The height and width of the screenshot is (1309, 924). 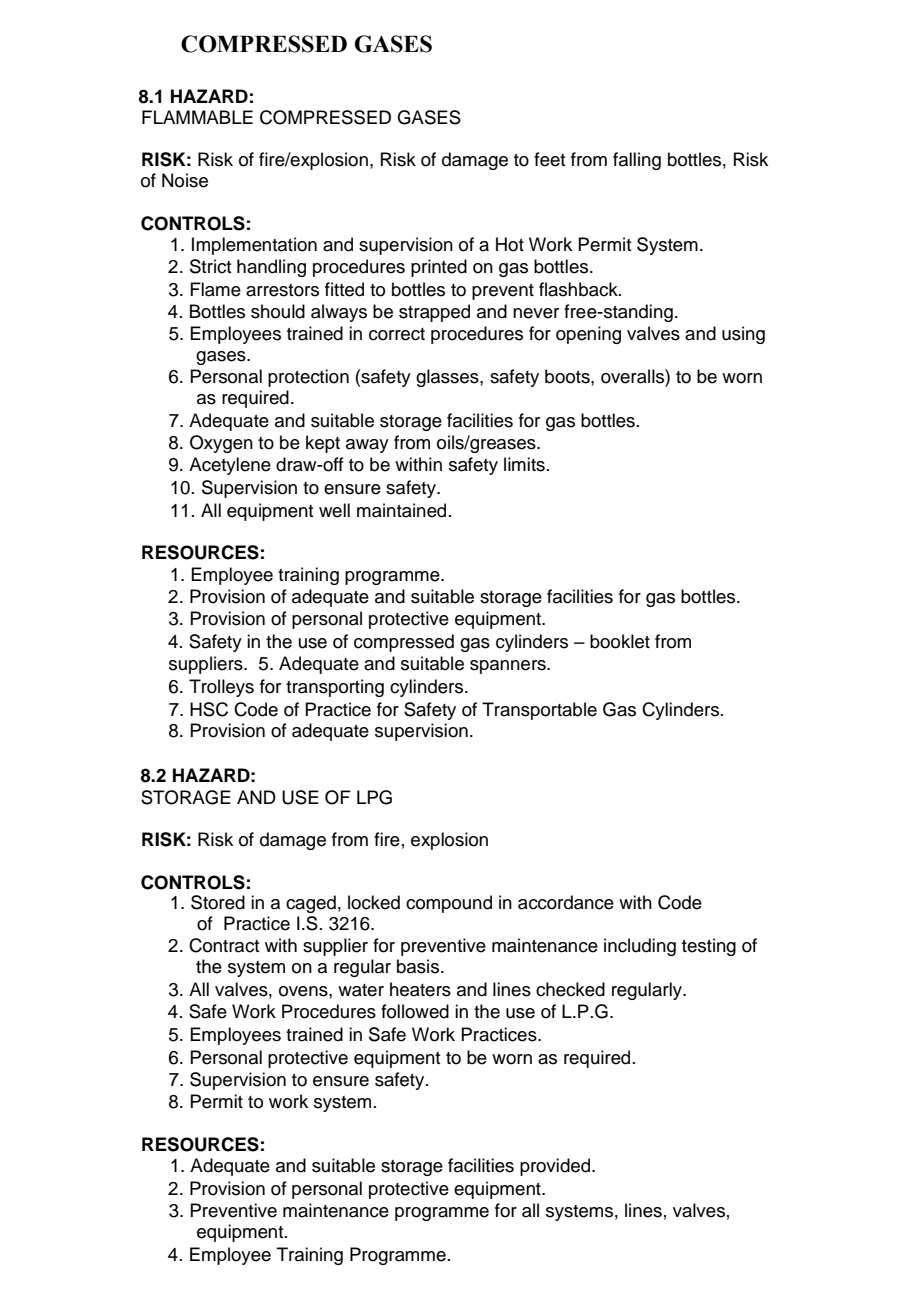 I want to click on falling, so click(x=637, y=161).
